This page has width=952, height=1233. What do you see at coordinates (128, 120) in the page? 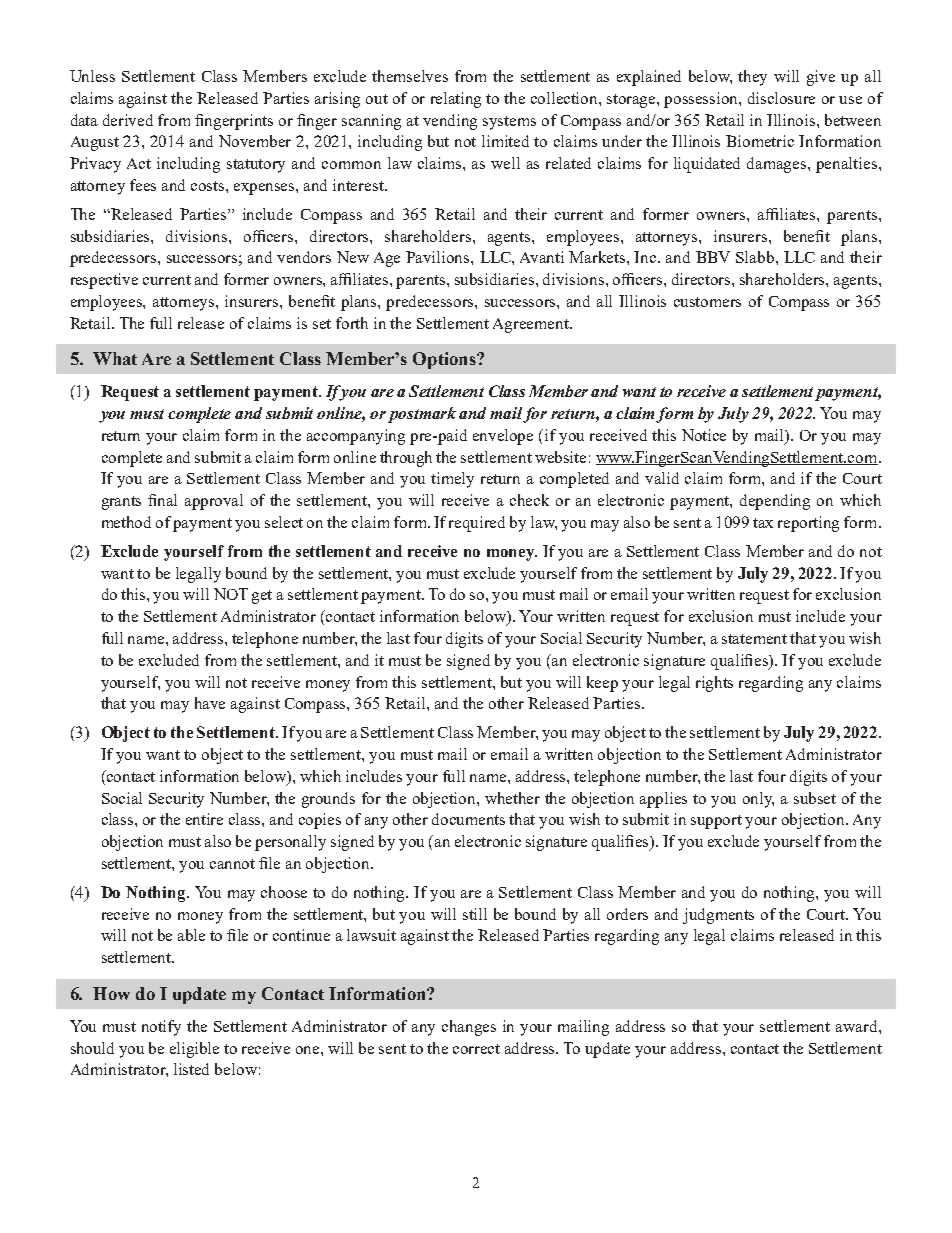
I see `derived` at bounding box center [128, 120].
